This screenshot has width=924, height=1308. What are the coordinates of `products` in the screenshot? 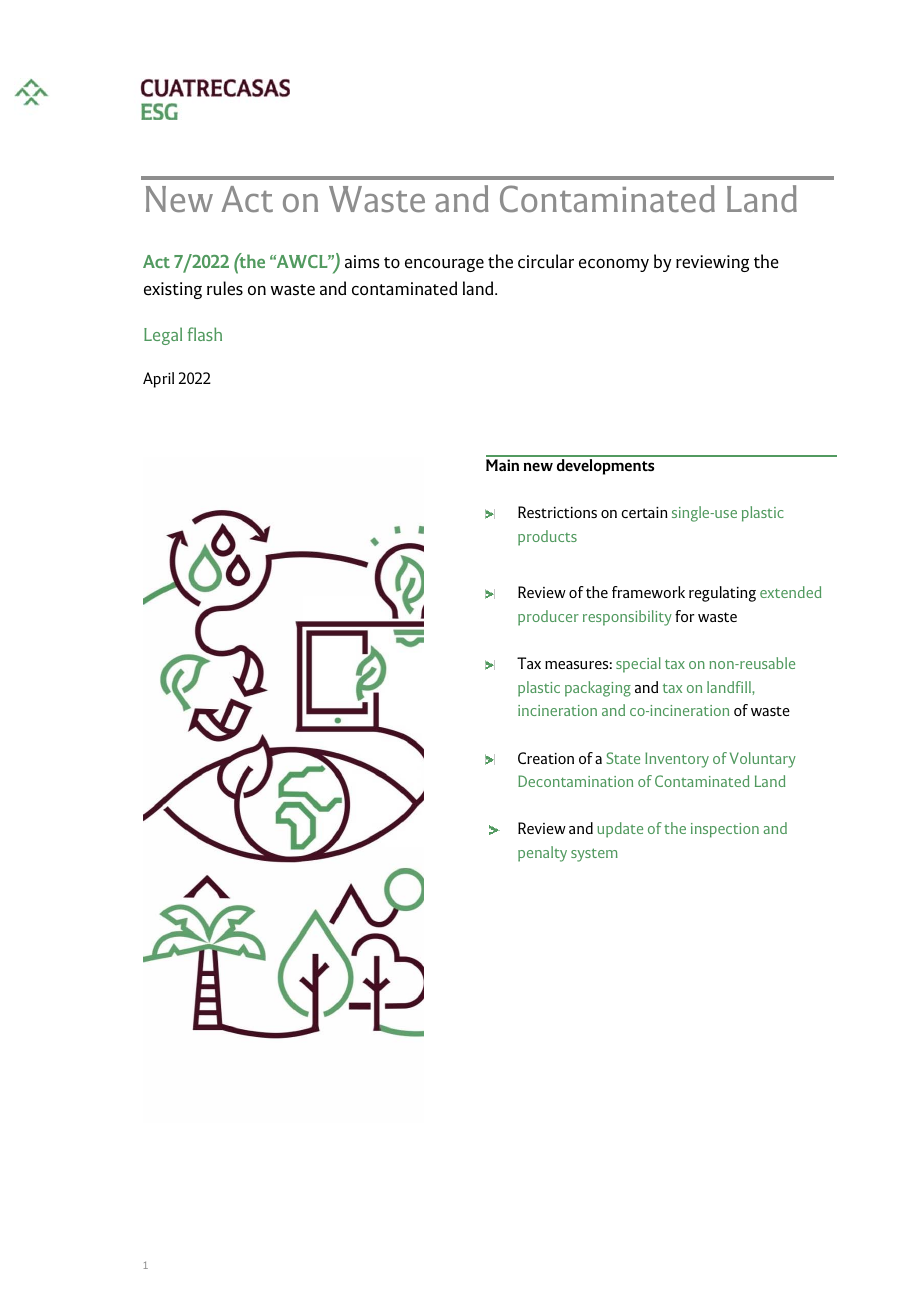 It's located at (547, 538).
